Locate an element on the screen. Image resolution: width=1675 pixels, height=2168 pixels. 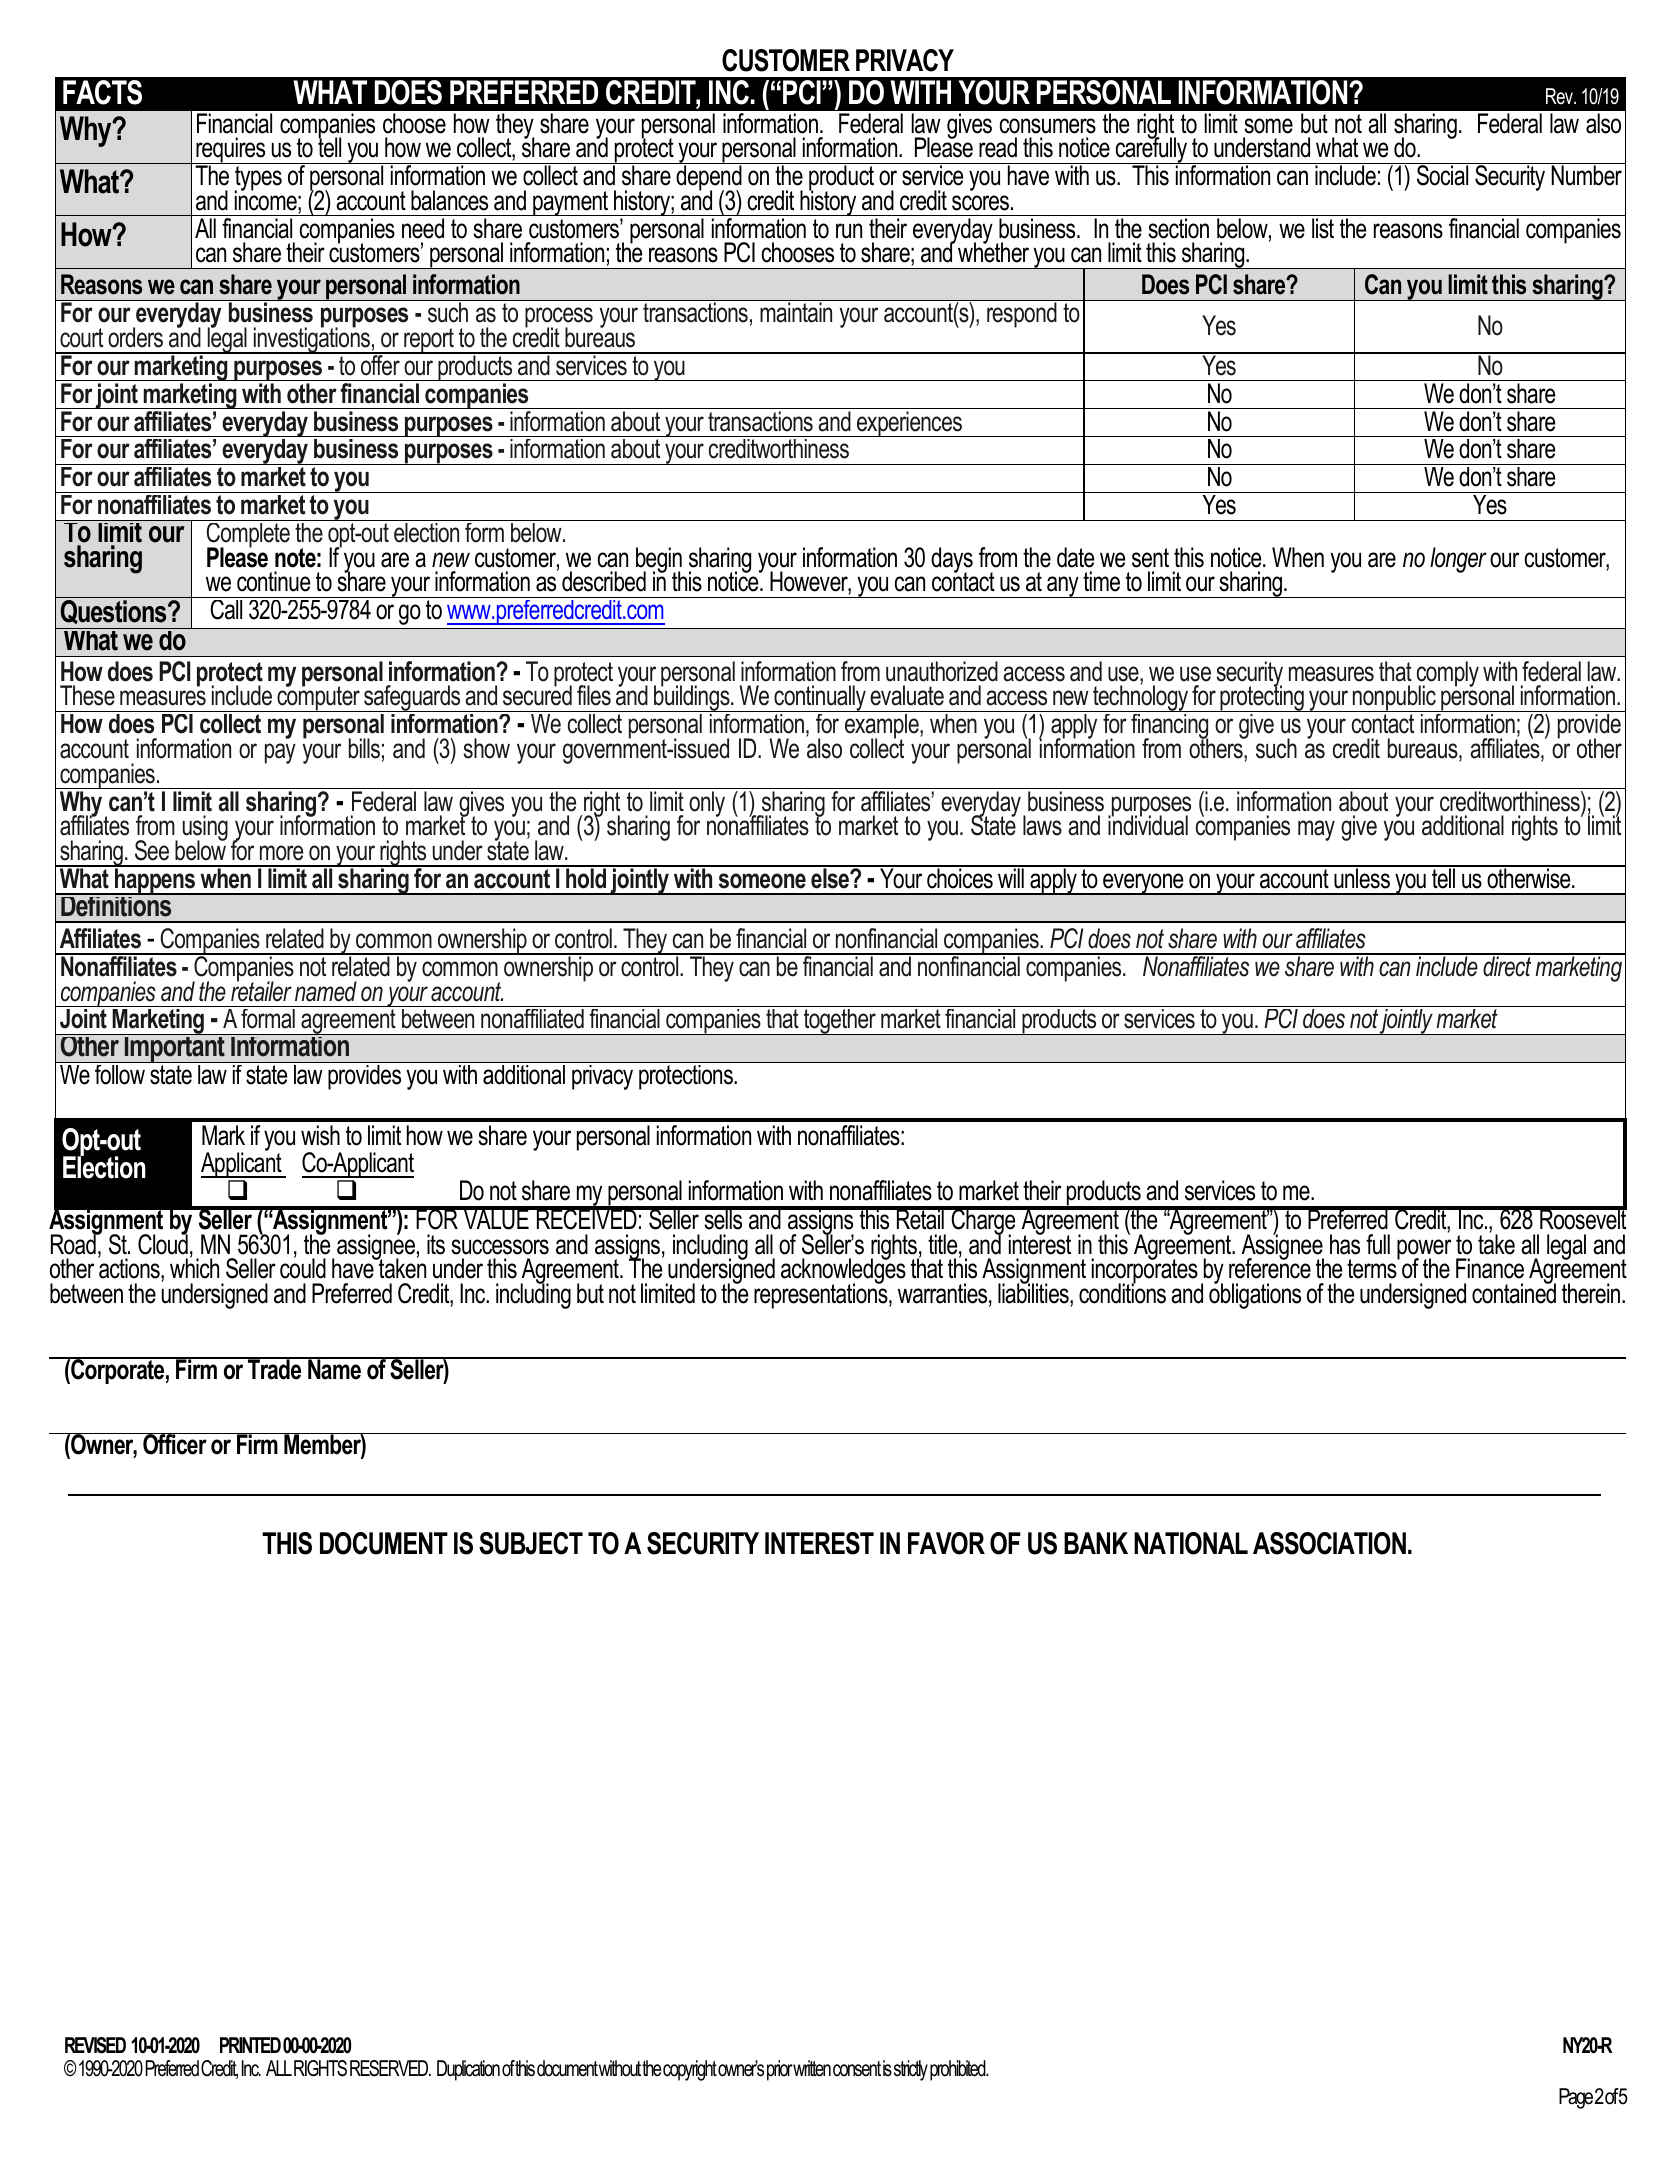
Important is located at coordinates (175, 1048).
